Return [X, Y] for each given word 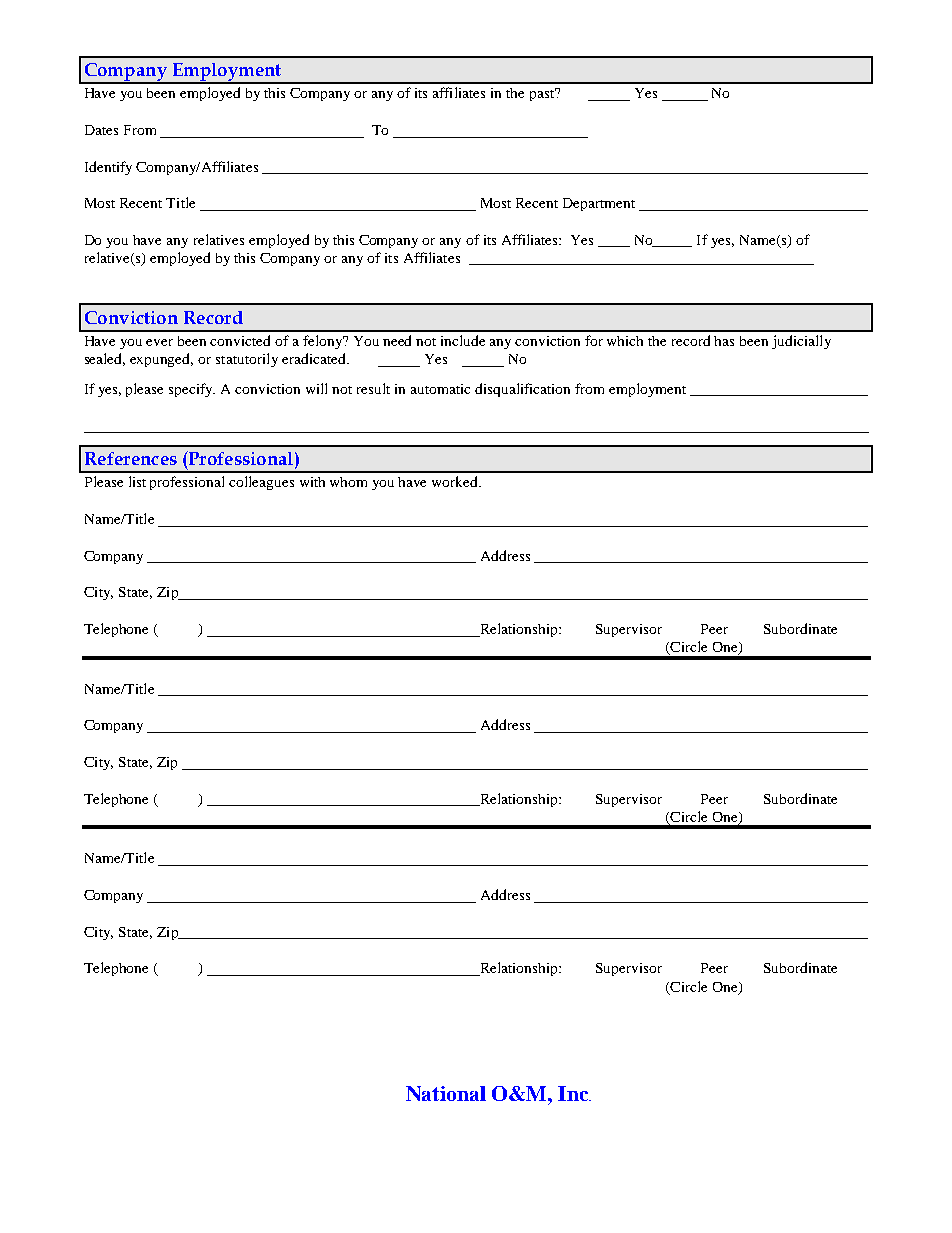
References [131, 458]
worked [456, 481]
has [724, 341]
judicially [801, 342]
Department [599, 204]
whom [348, 482]
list [137, 481]
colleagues [261, 483]
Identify [108, 168]
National [446, 1093]
